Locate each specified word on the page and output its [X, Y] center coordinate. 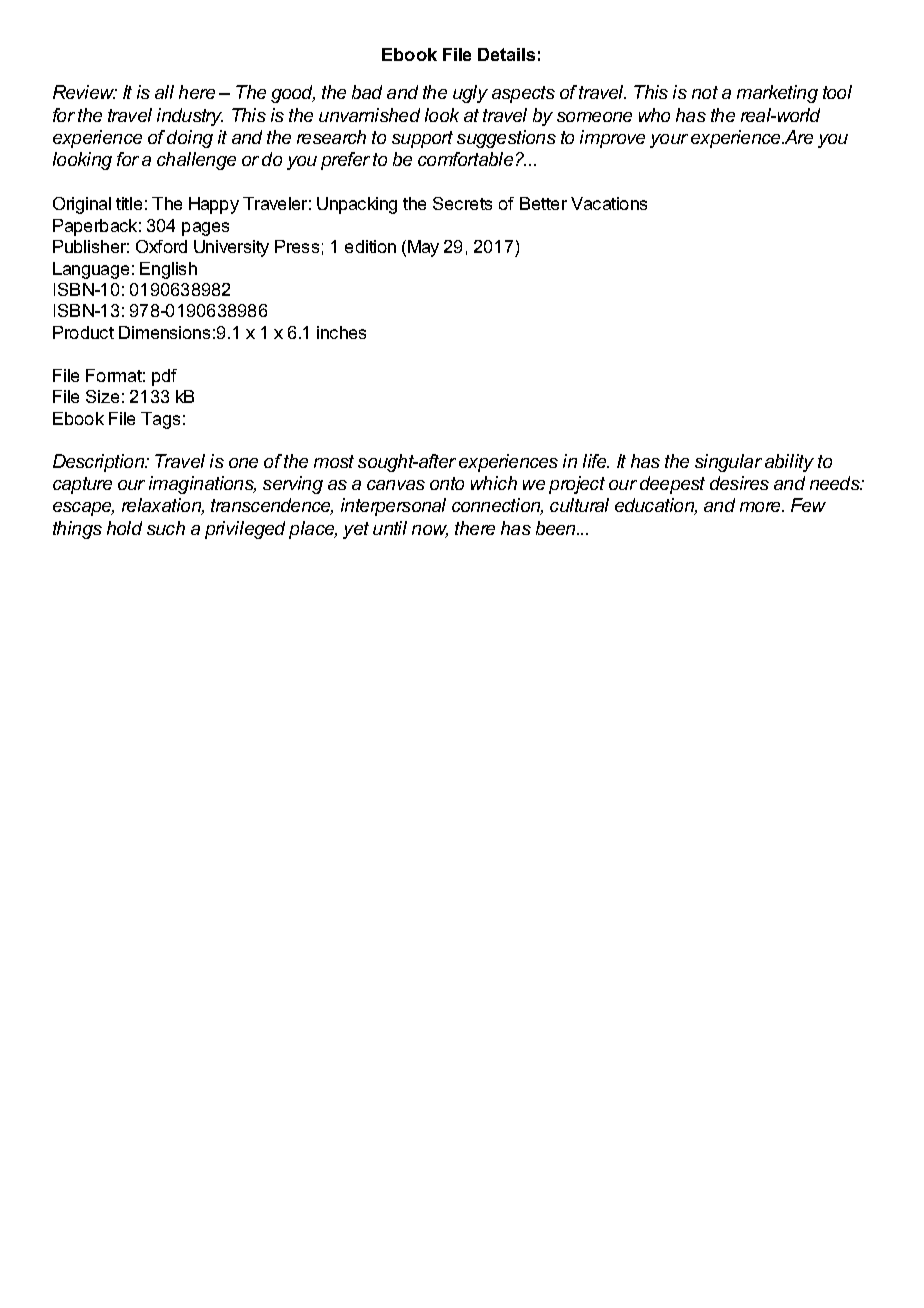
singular [728, 463]
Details [506, 54]
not [705, 92]
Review [85, 92]
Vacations [609, 203]
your [669, 141]
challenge [196, 161]
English [168, 270]
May [423, 248]
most [334, 461]
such [166, 528]
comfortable [465, 159]
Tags [160, 420]
